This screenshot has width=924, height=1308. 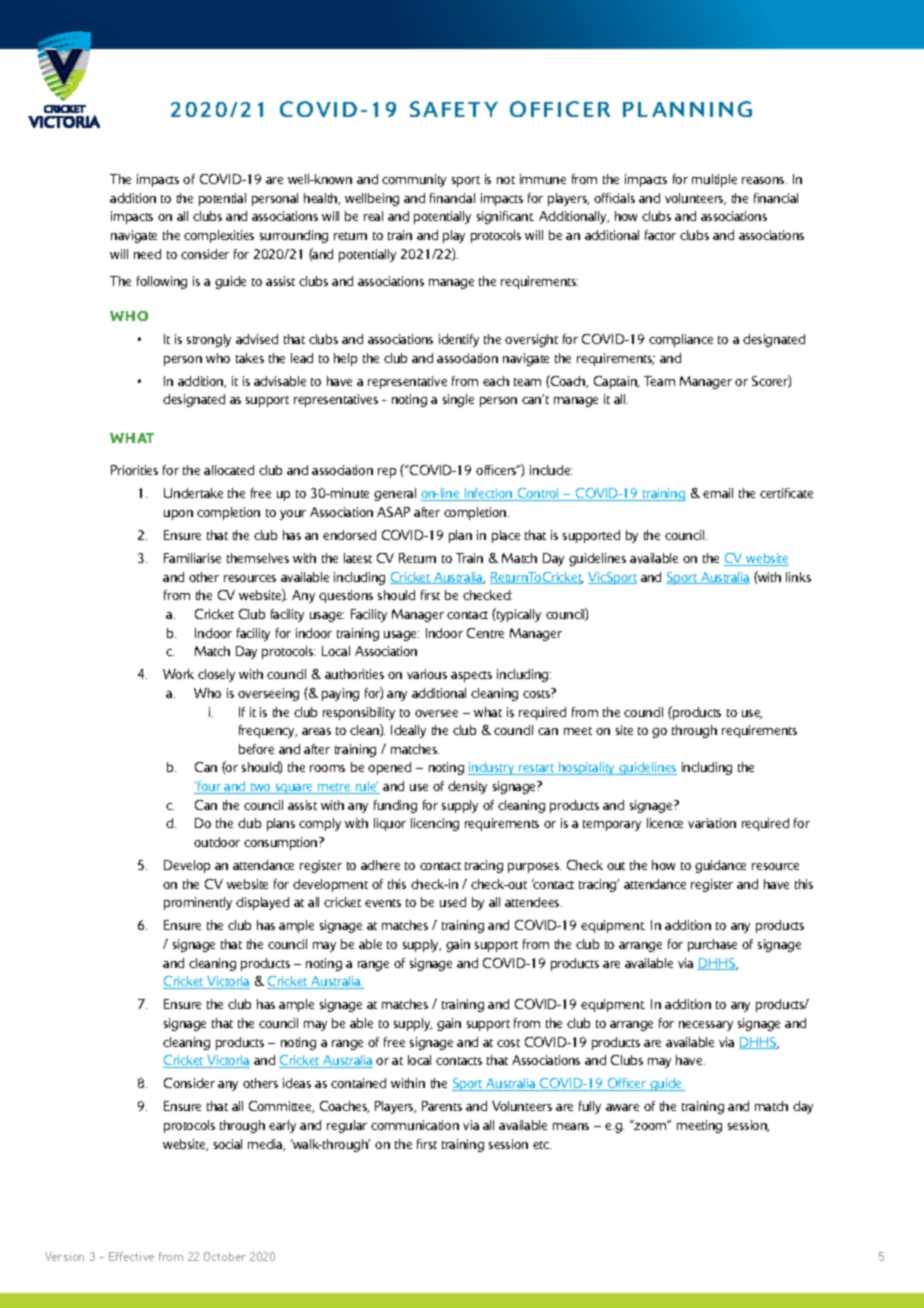 What do you see at coordinates (198, 903) in the screenshot?
I see `prominently` at bounding box center [198, 903].
